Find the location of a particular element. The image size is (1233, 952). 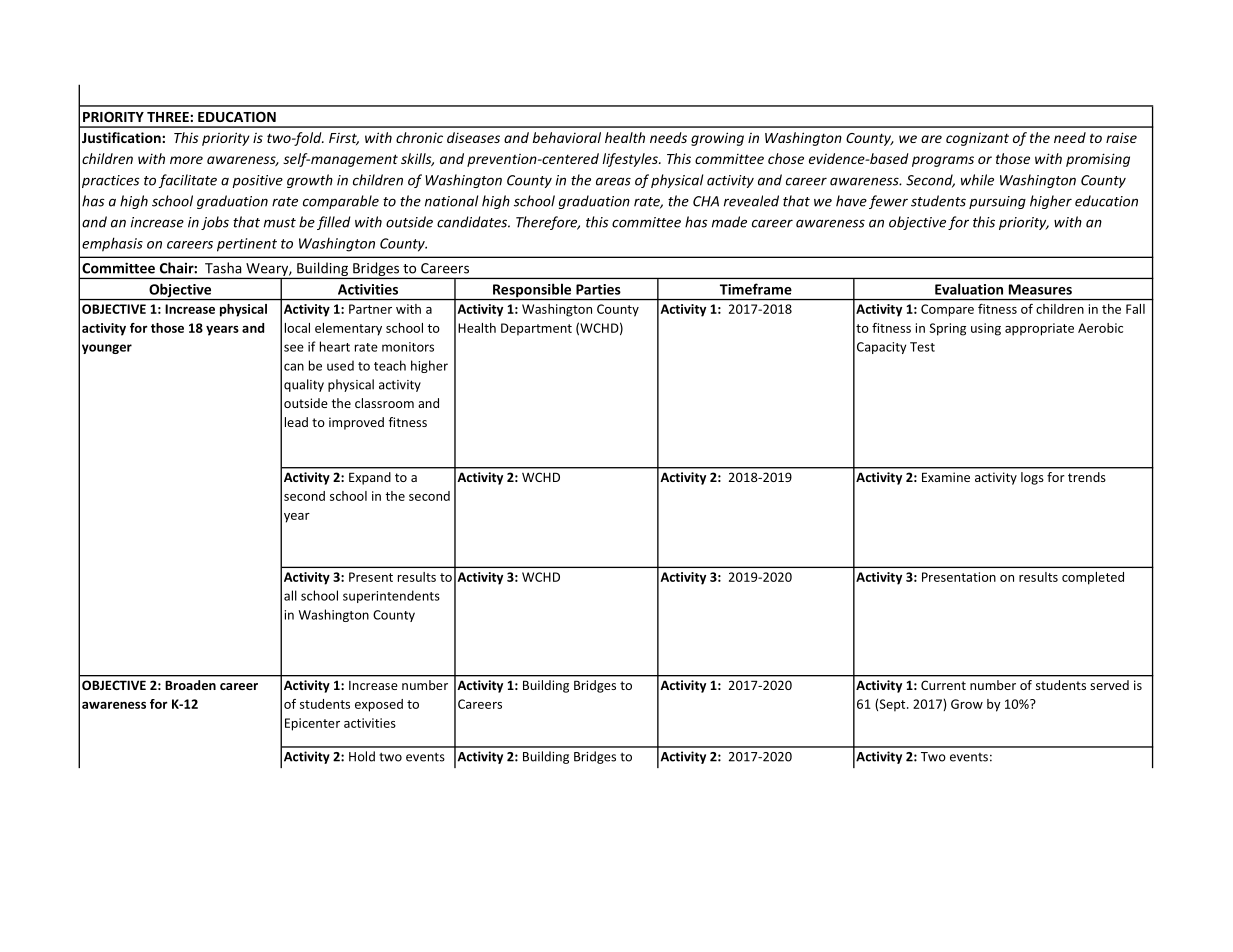

Department is located at coordinates (536, 329).
